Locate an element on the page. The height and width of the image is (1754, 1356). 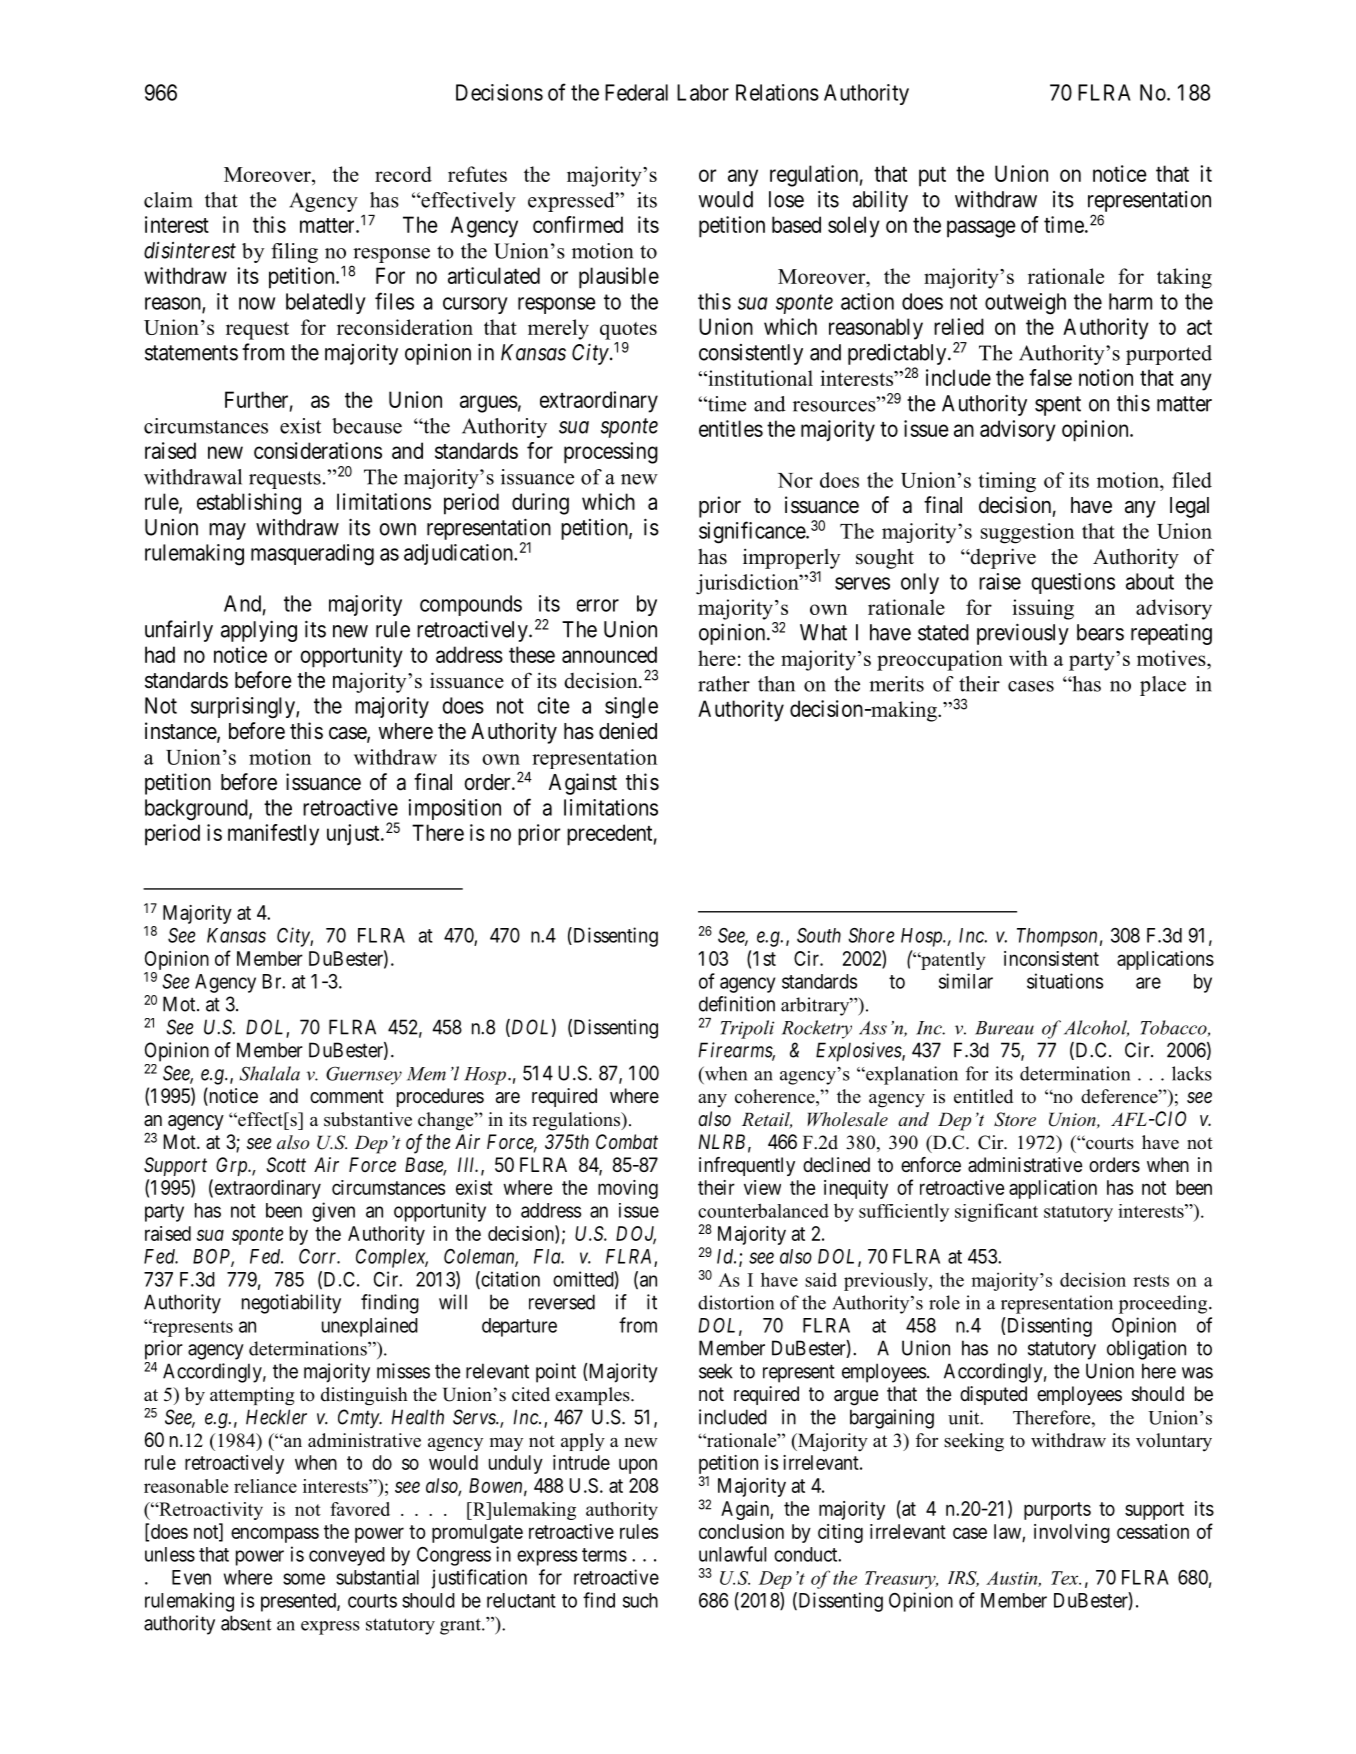
suggestion is located at coordinates (1027, 533).
